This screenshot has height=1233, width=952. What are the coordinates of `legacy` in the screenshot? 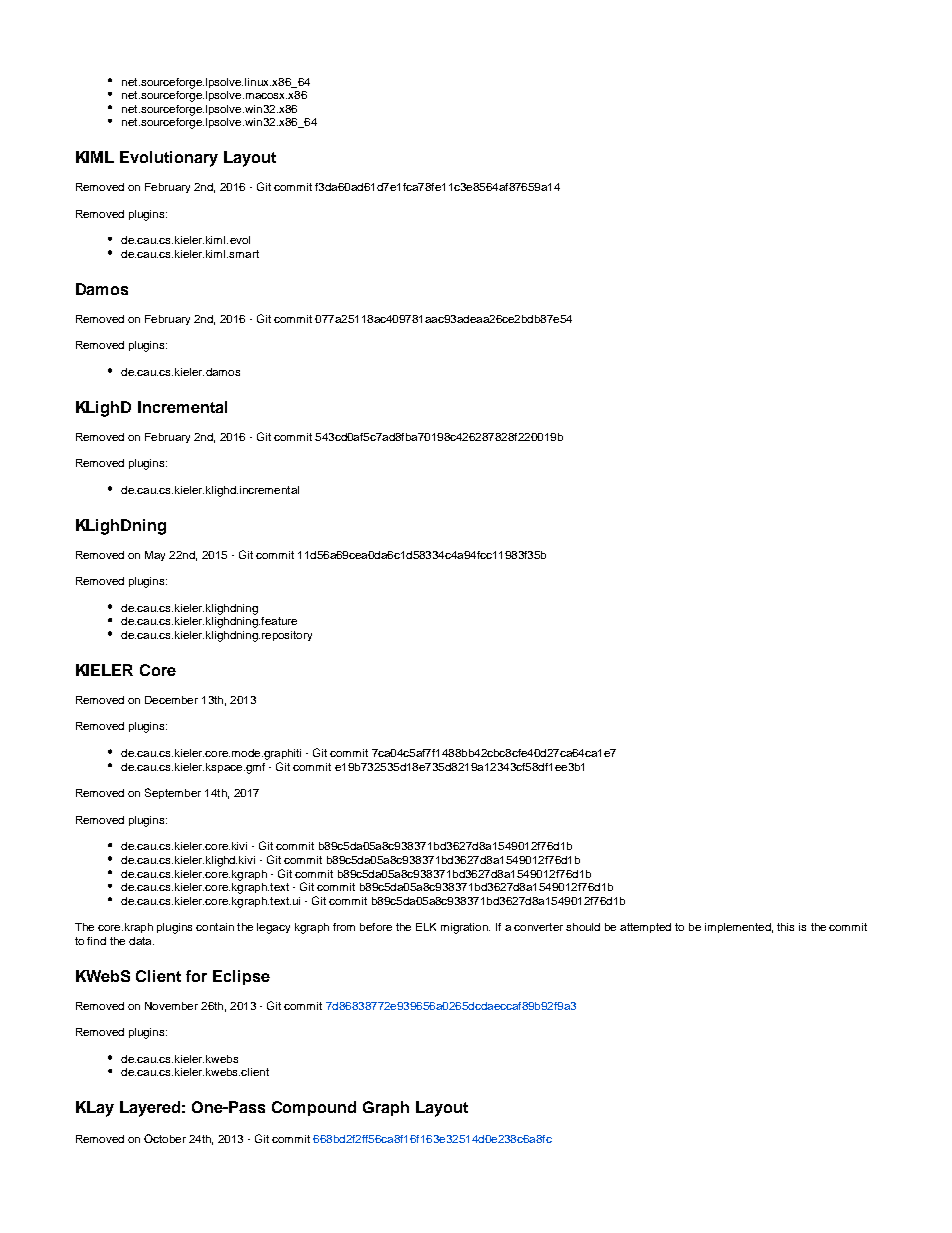 It's located at (273, 928).
